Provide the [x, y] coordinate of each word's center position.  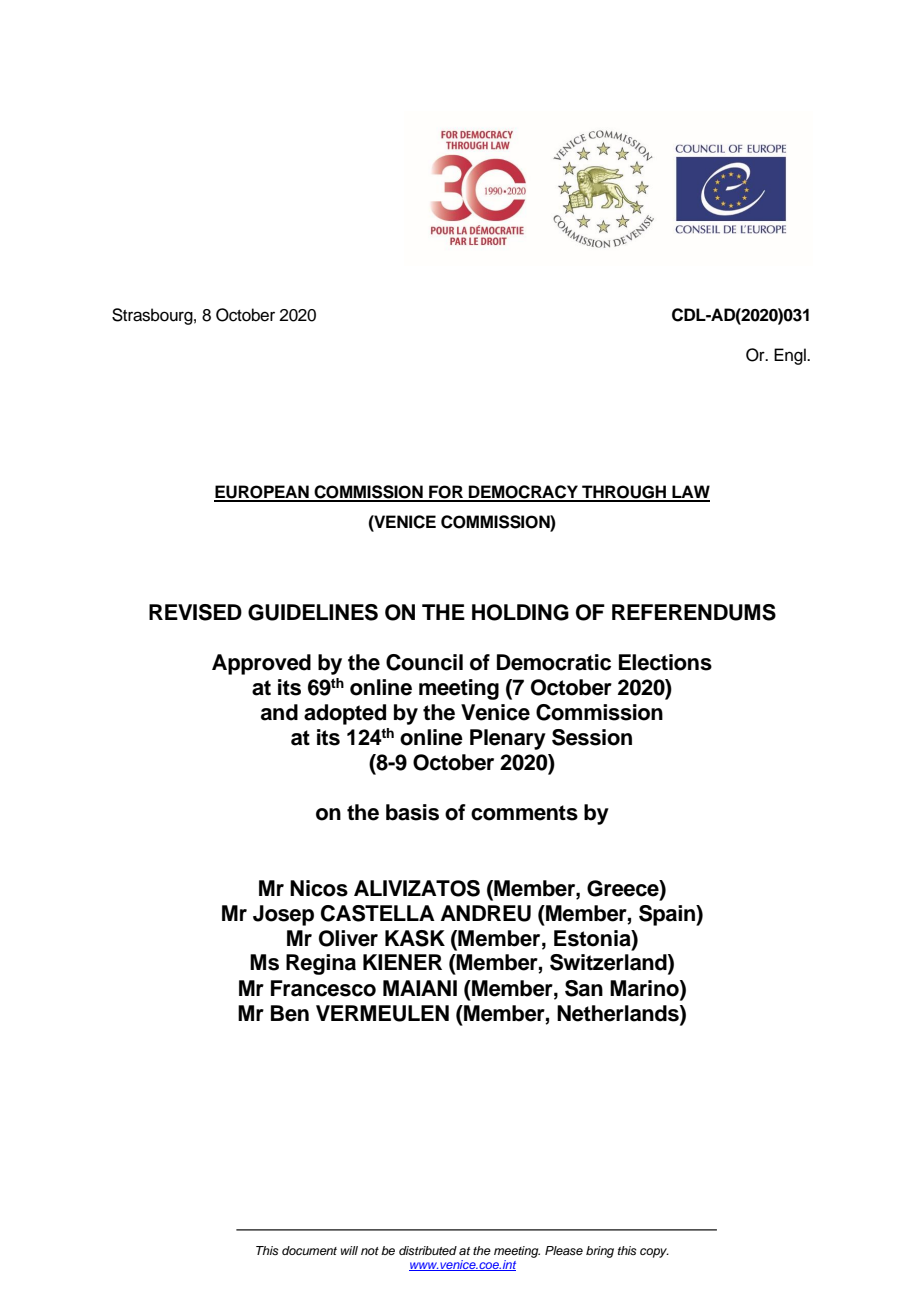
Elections [665, 662]
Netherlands [619, 1013]
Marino [645, 988]
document [309, 1250]
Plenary [508, 739]
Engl [791, 356]
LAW [690, 493]
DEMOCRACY [523, 493]
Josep [283, 915]
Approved [261, 664]
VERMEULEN [382, 1013]
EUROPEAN [262, 493]
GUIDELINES [313, 612]
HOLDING [520, 612]
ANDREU [486, 913]
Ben [290, 1013]
